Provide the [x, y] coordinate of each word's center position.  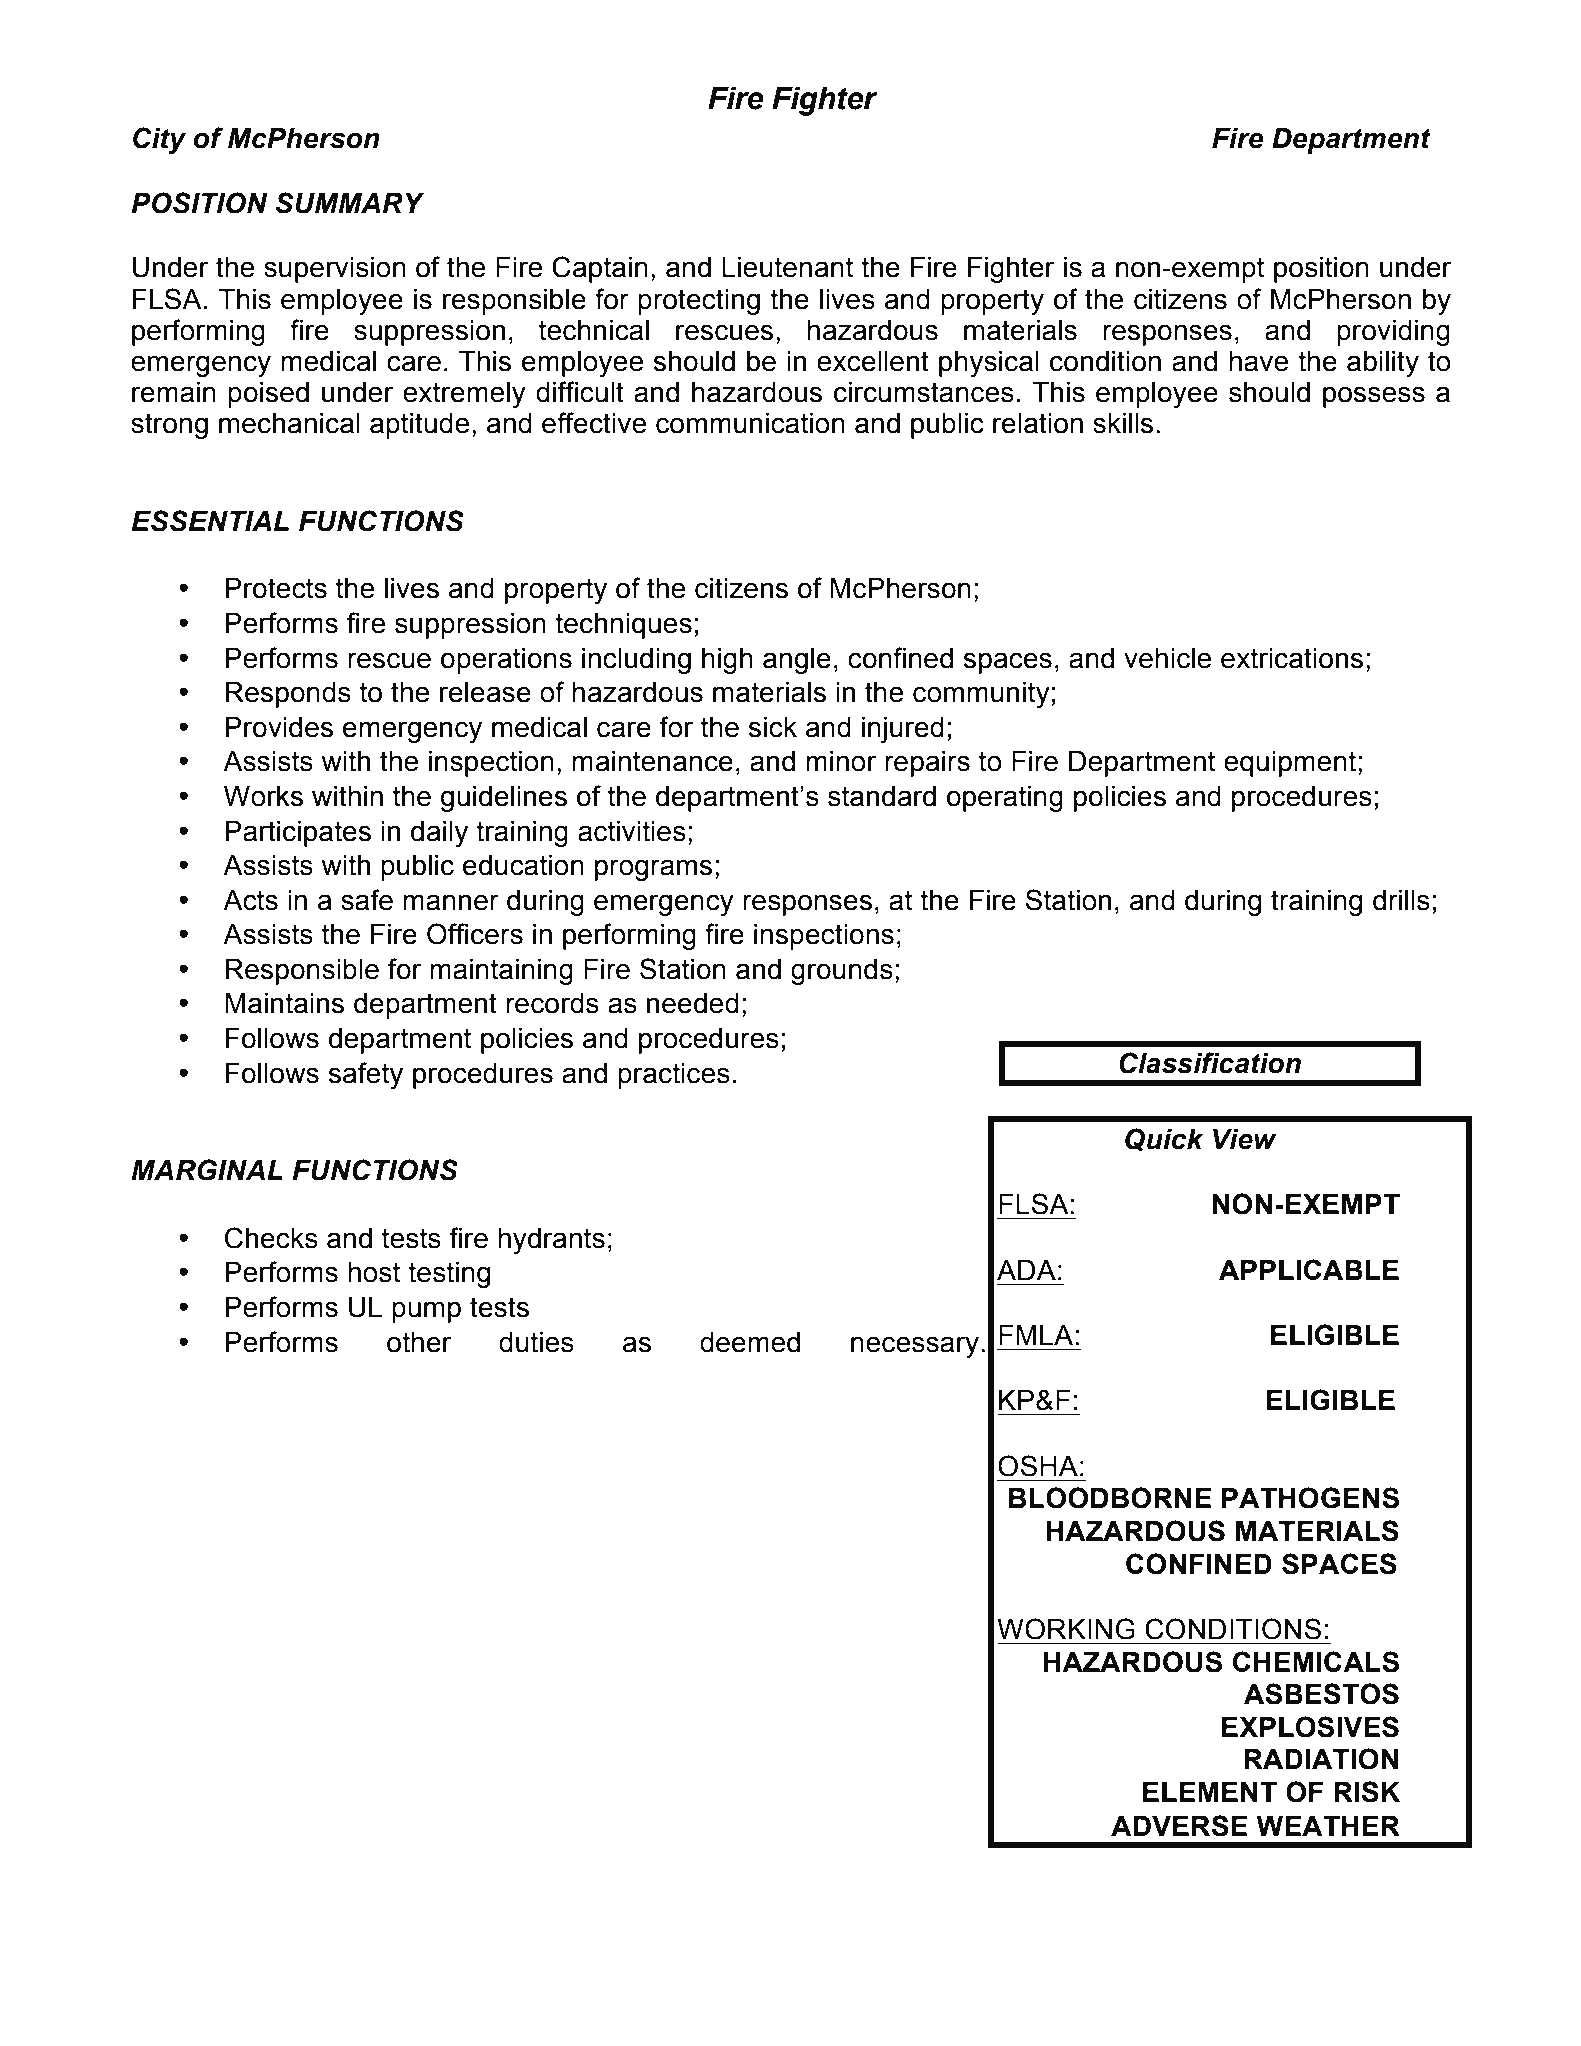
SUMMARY [350, 203]
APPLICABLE [1309, 1269]
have [1258, 361]
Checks [271, 1238]
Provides [279, 727]
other [419, 1342]
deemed [750, 1342]
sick [773, 727]
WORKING [1066, 1629]
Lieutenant [788, 267]
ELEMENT [1210, 1792]
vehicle [1167, 658]
